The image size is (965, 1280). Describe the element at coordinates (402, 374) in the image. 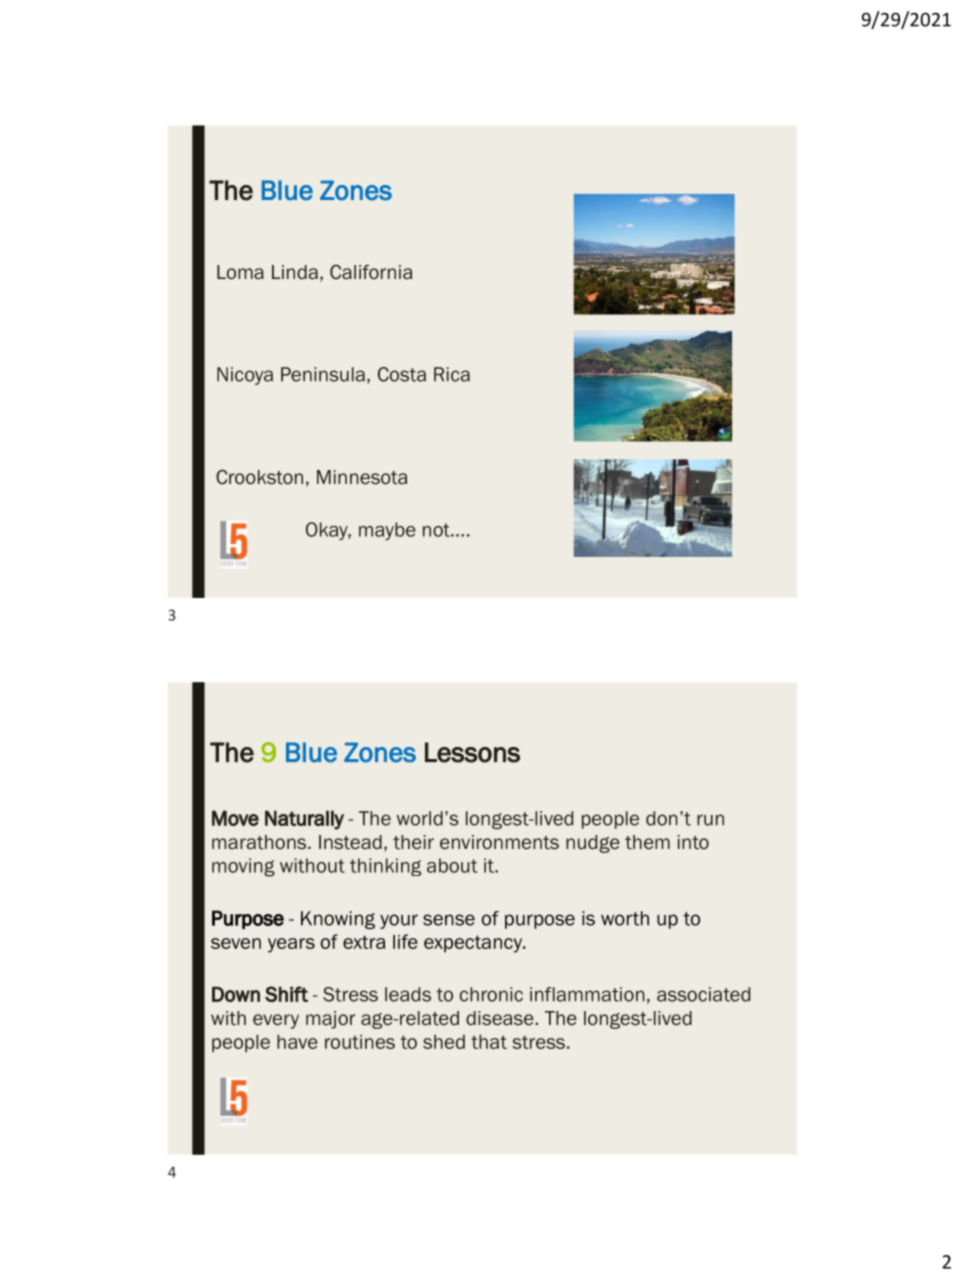

I see `Costa` at that location.
